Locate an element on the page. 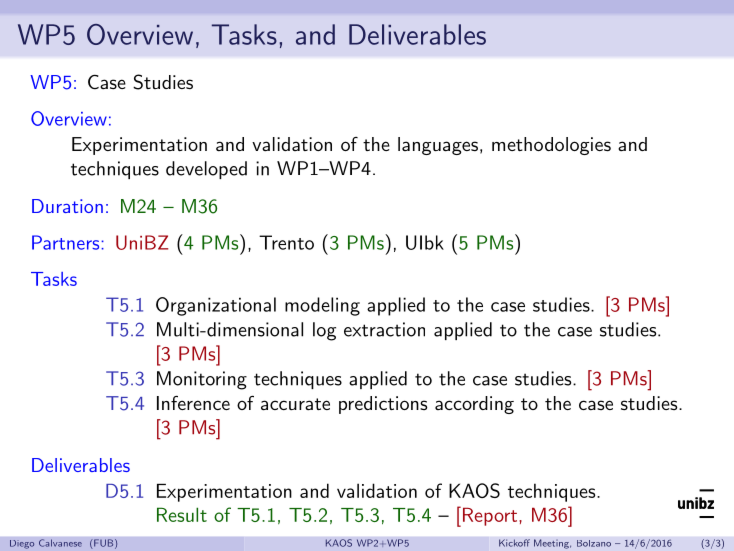  according is located at coordinates (474, 405).
